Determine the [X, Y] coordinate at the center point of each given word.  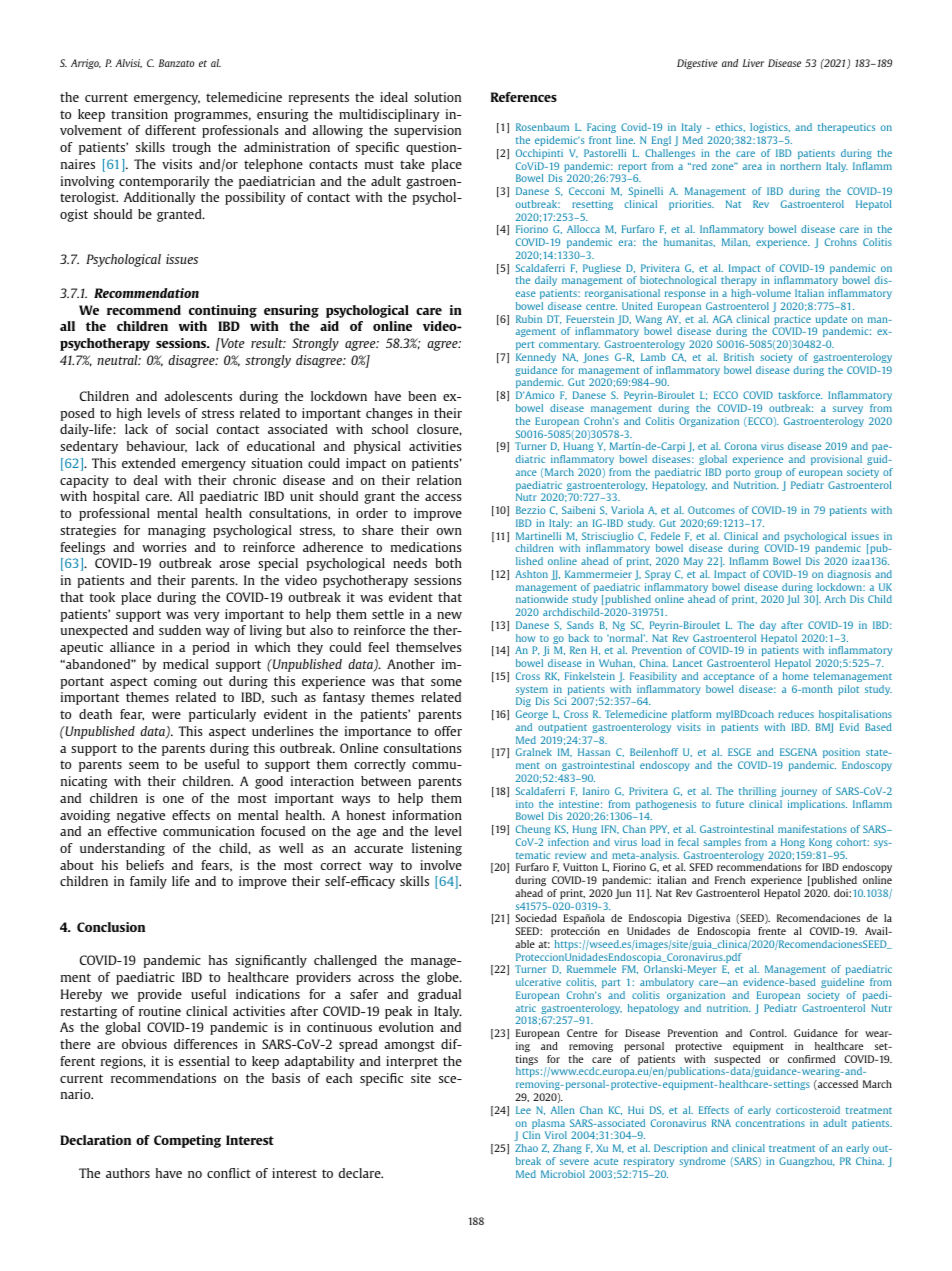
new [449, 615]
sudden [180, 630]
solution [437, 97]
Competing [187, 1141]
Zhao [526, 1148]
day [768, 626]
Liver [753, 63]
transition [139, 114]
